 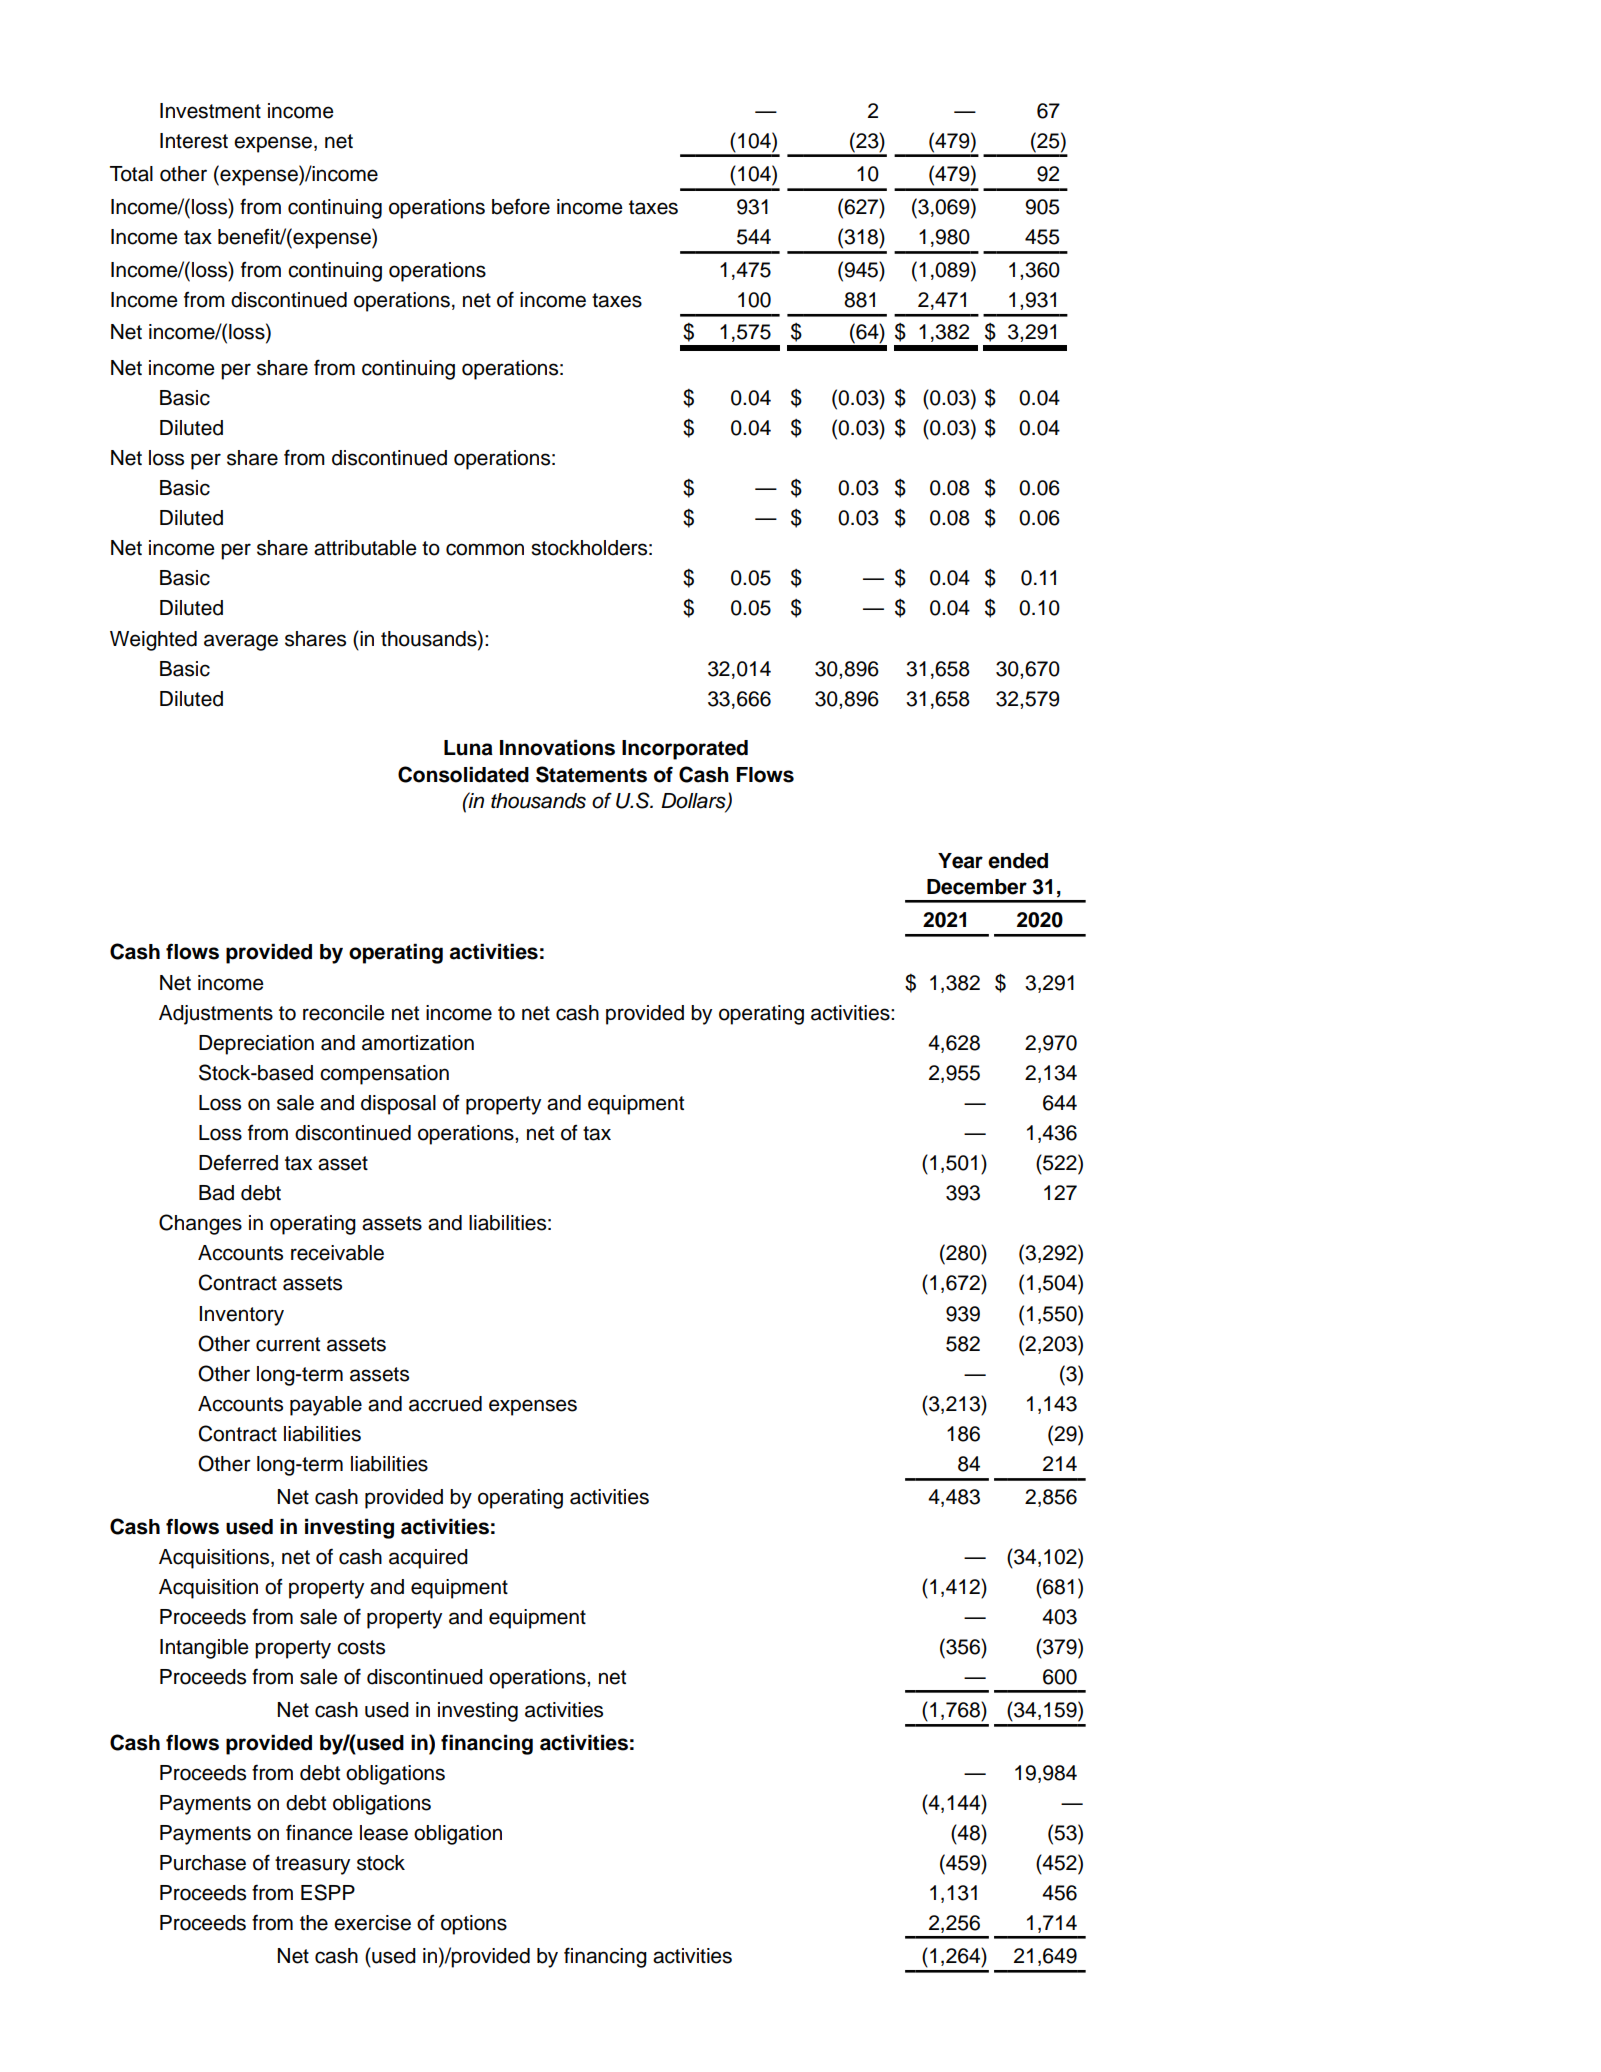 I want to click on accrued, so click(x=445, y=1404).
